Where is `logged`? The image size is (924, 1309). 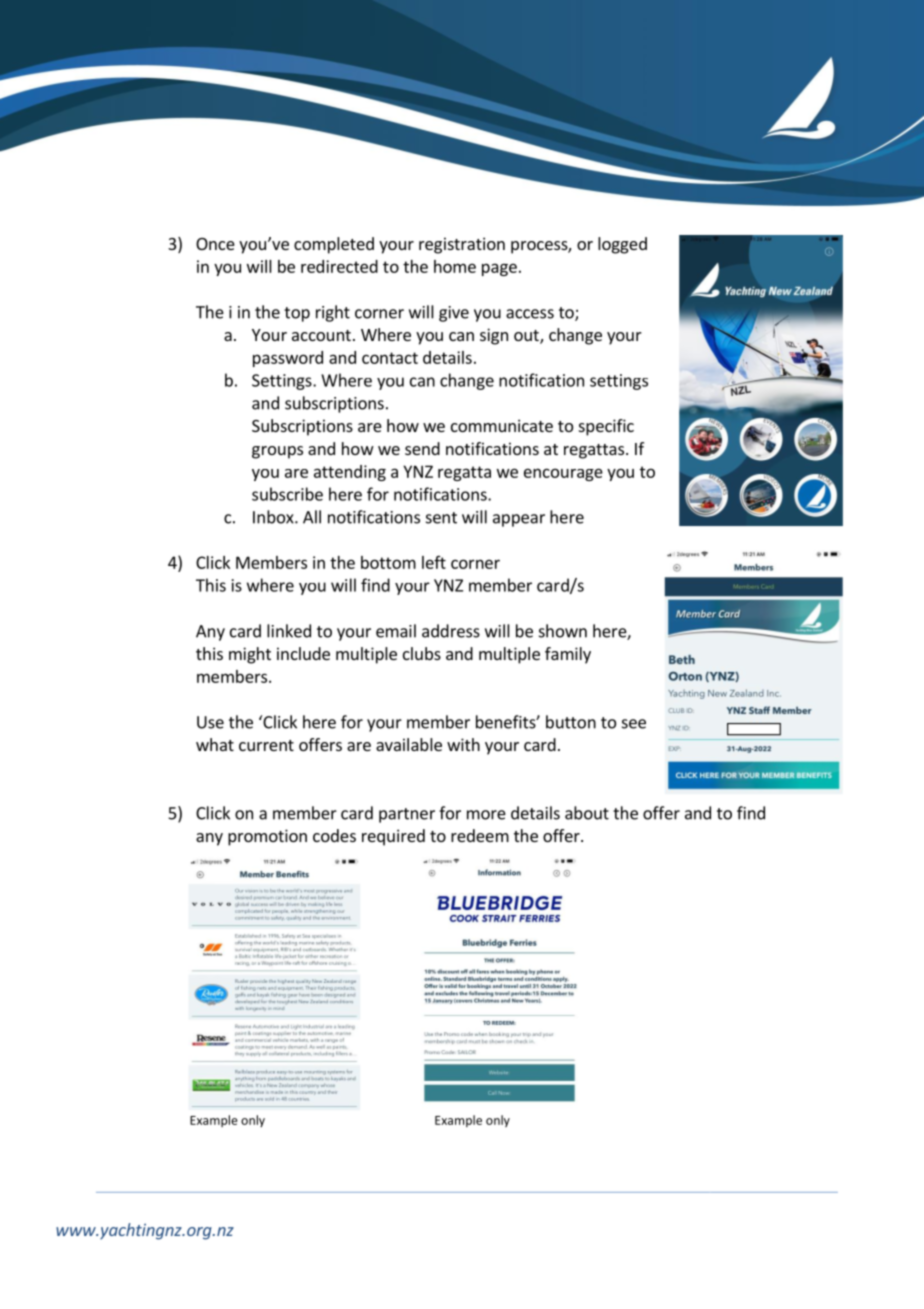 logged is located at coordinates (622, 245).
